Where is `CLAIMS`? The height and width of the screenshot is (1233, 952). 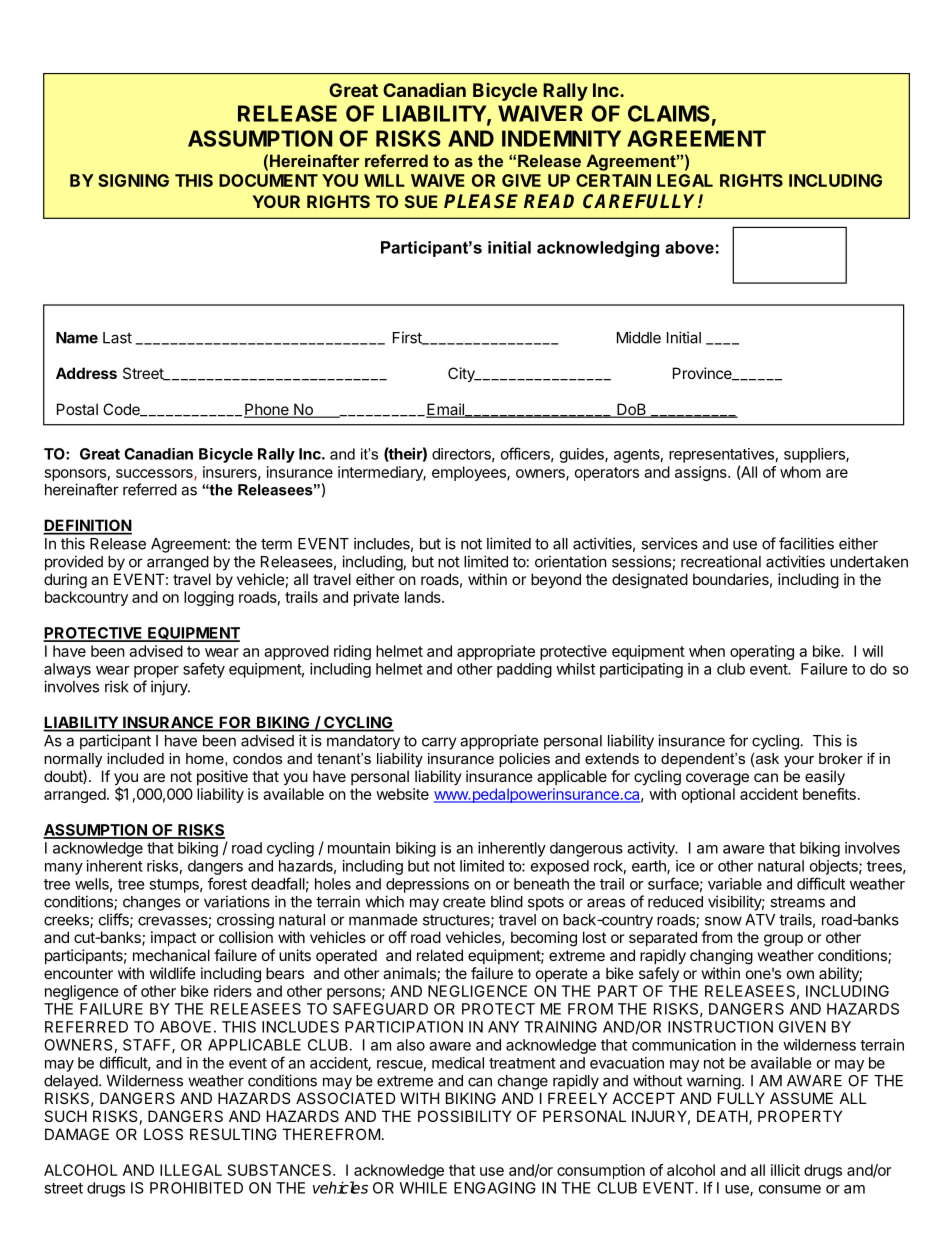
CLAIMS is located at coordinates (669, 113).
